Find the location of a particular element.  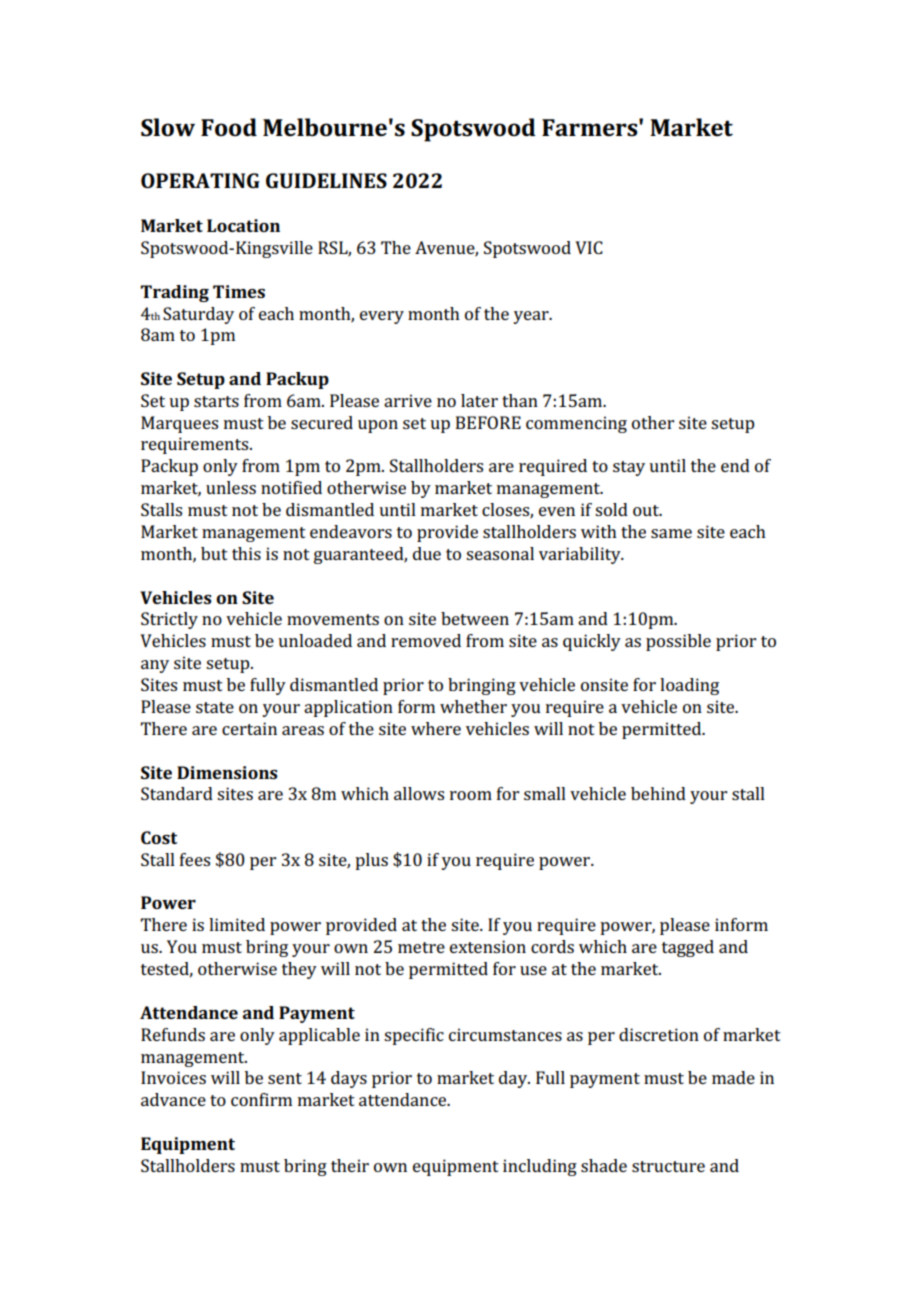

VIC is located at coordinates (589, 247).
